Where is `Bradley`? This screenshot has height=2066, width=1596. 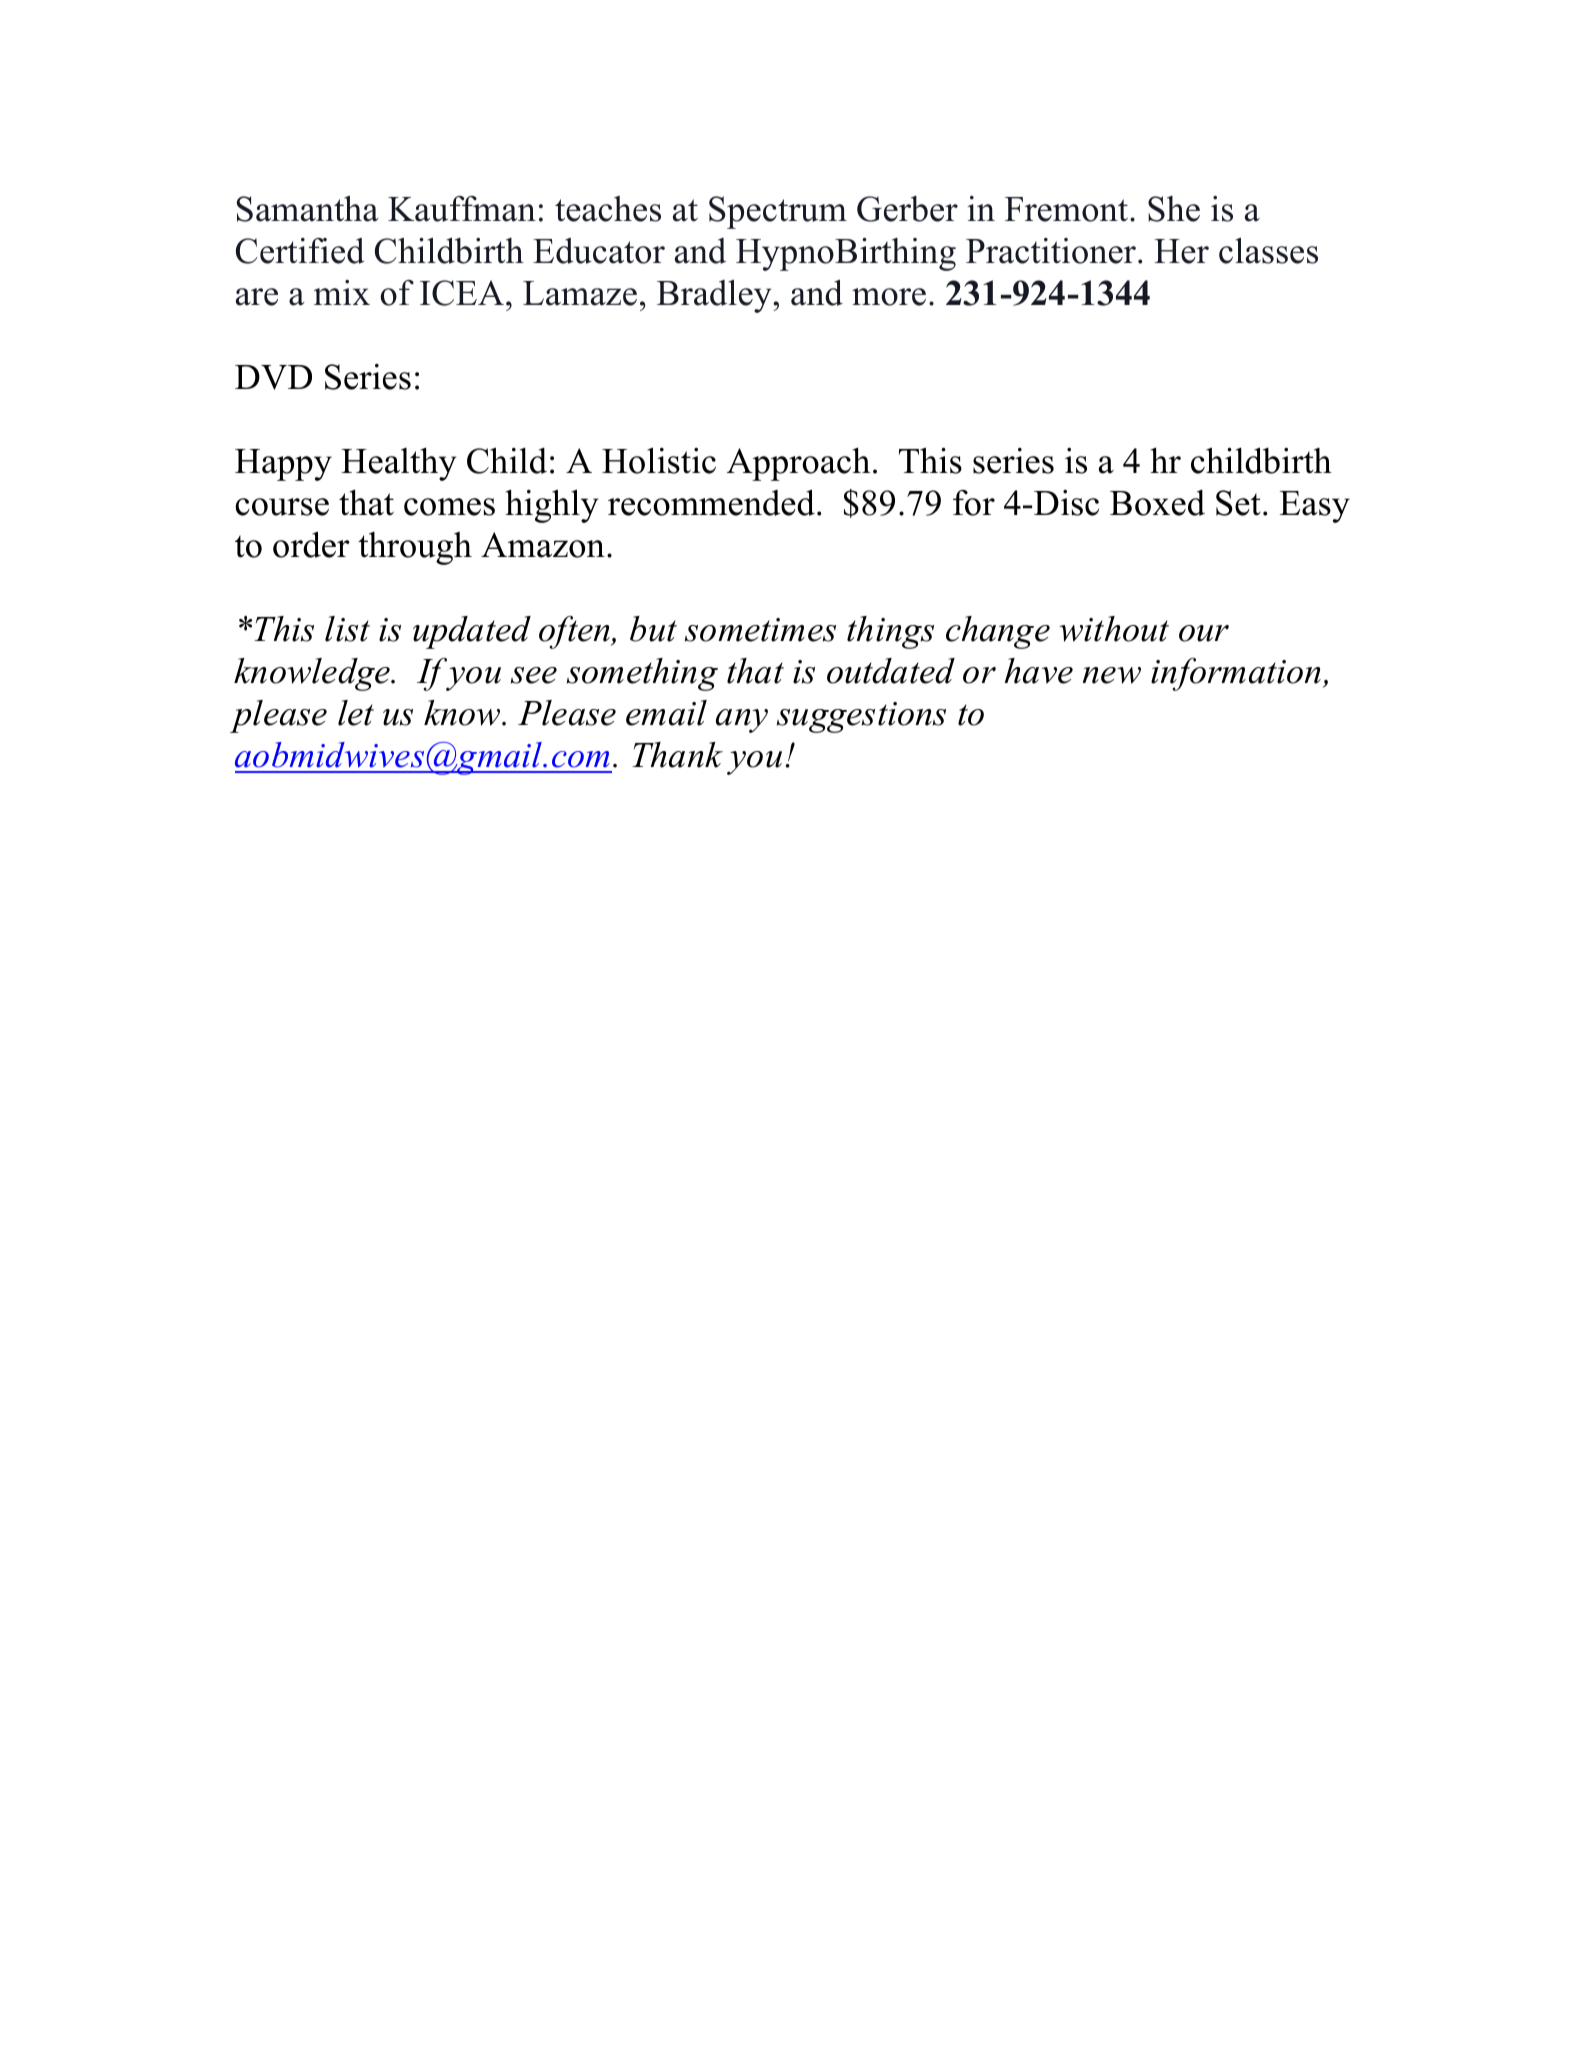
Bradley is located at coordinates (715, 296).
